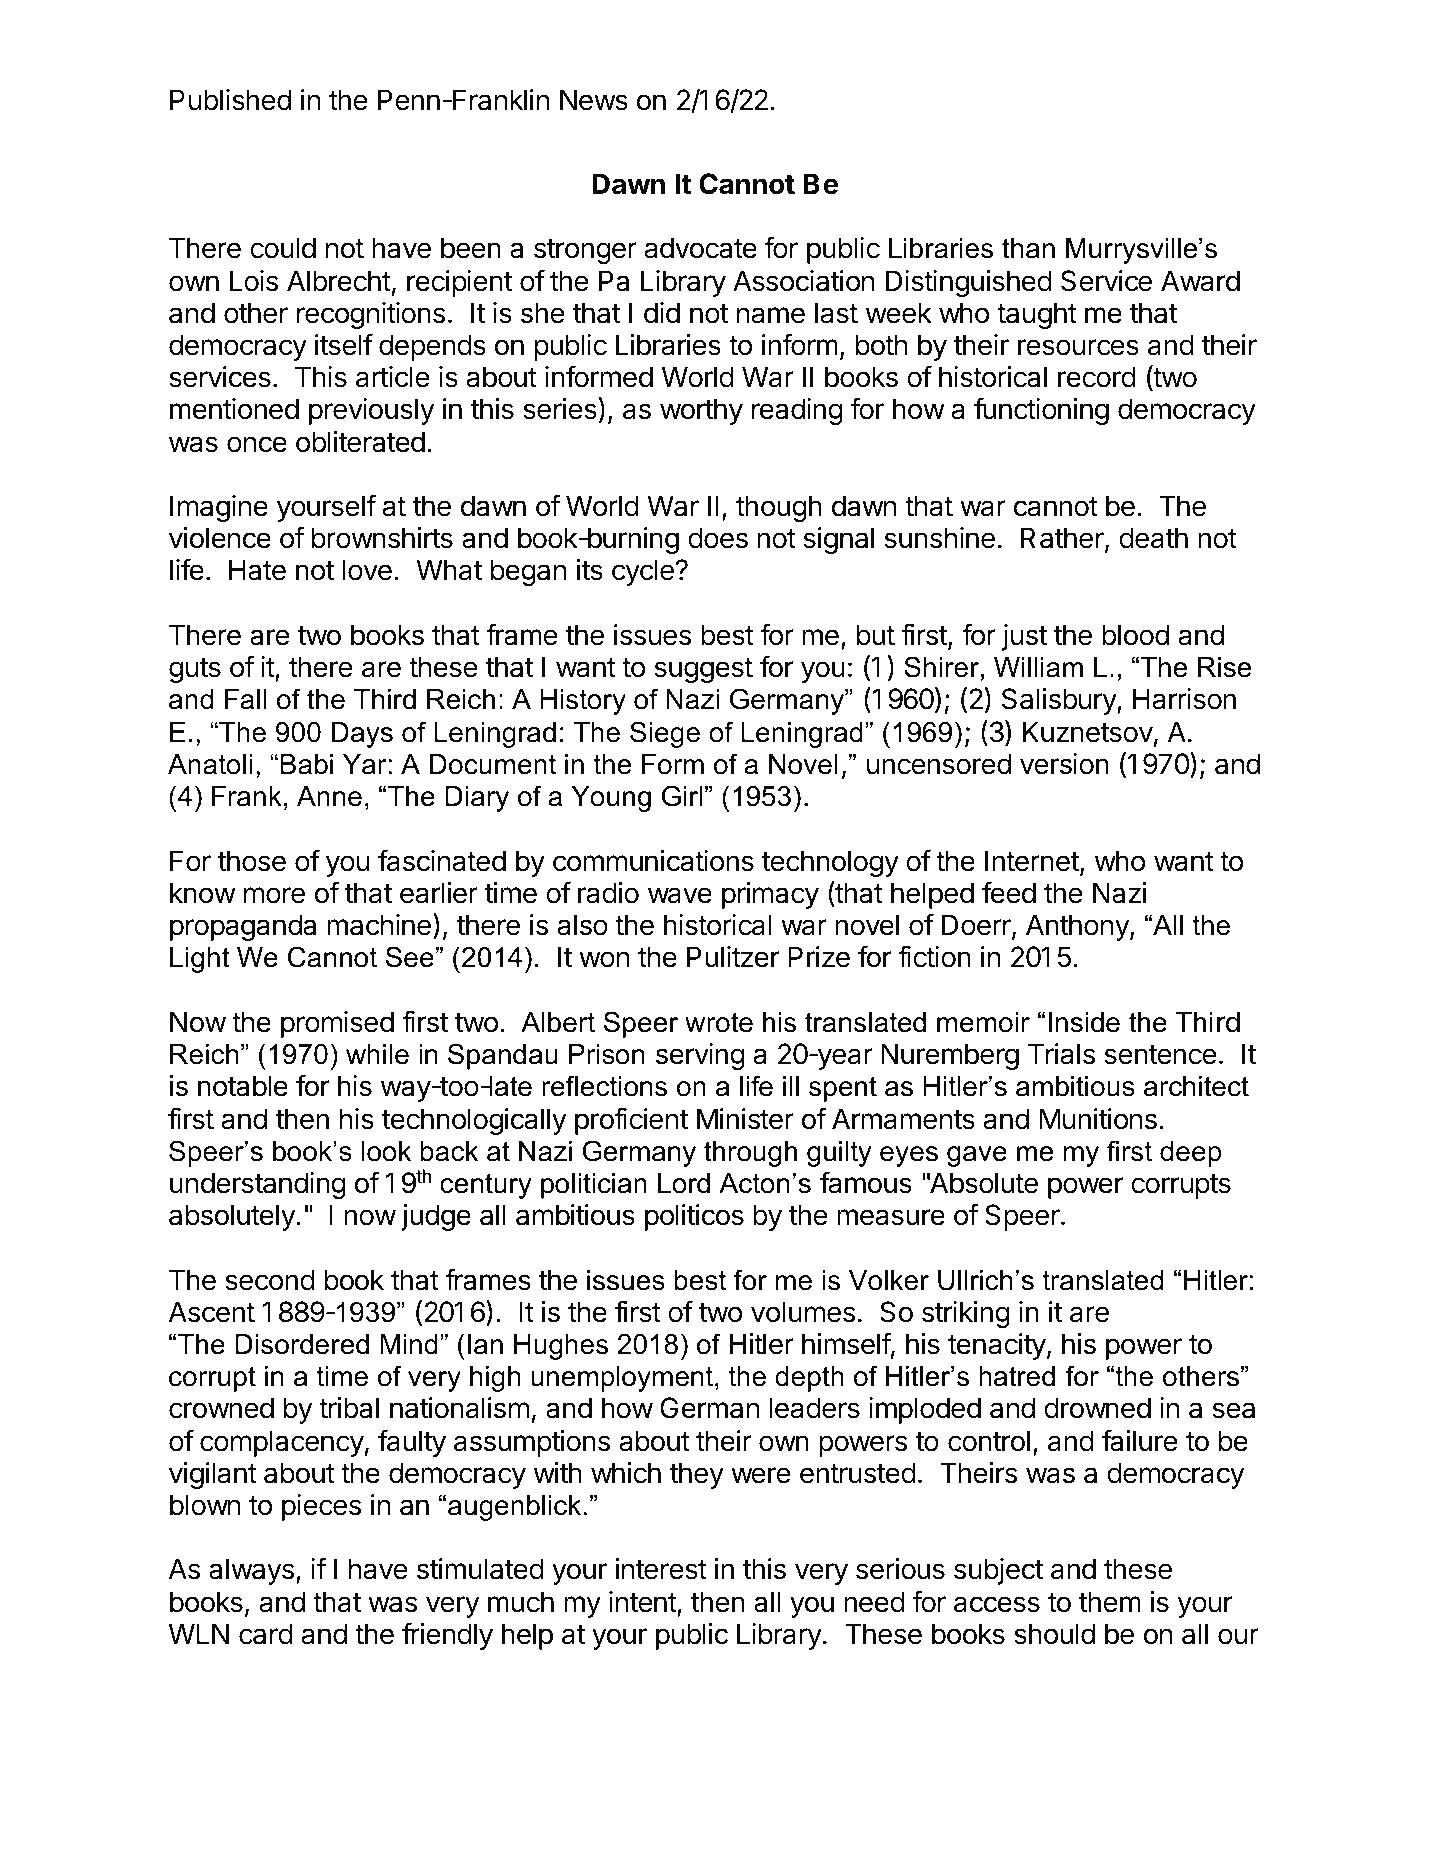  Describe the element at coordinates (680, 895) in the screenshot. I see `wave` at that location.
